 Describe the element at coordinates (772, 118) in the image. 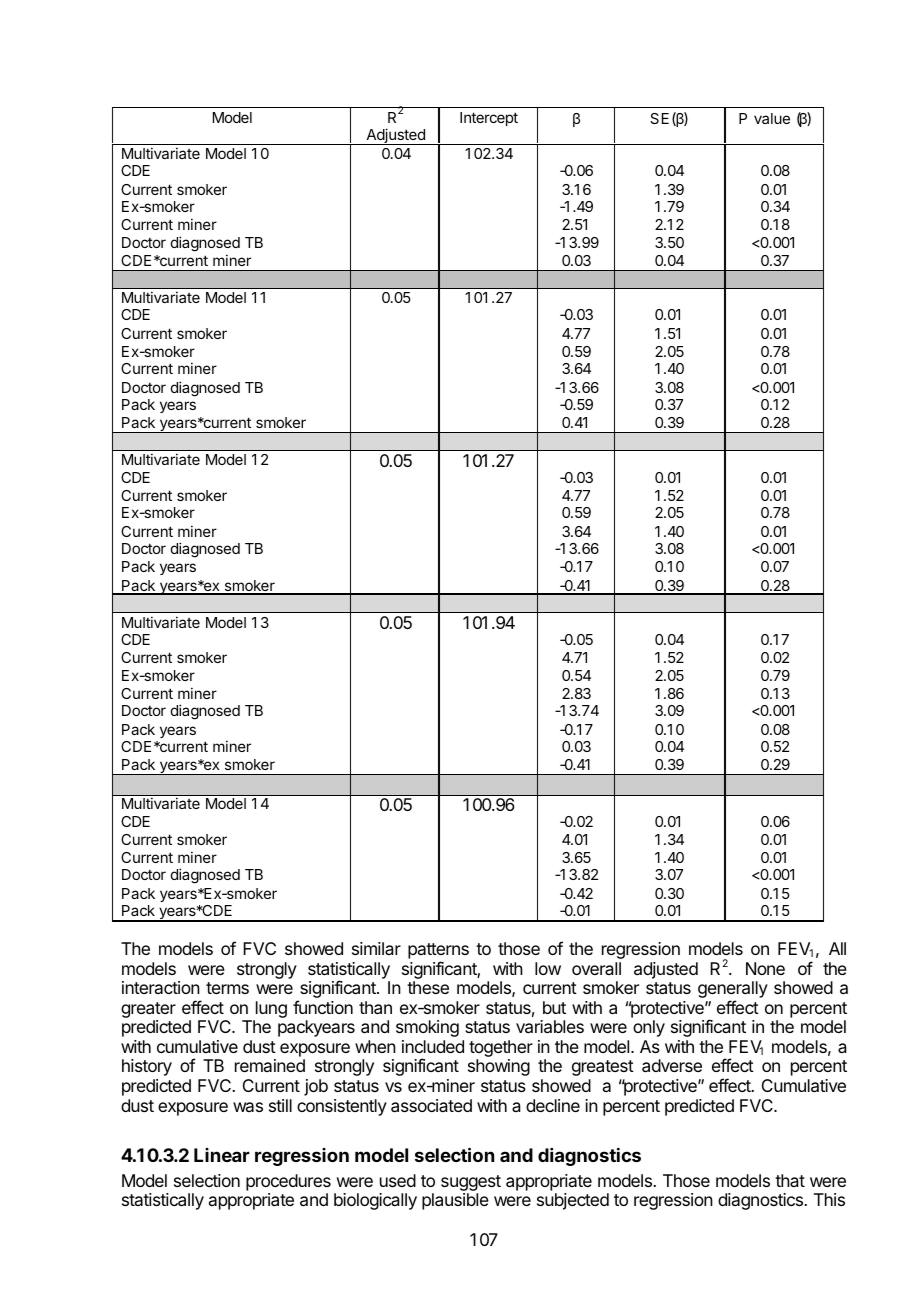

I see `value` at that location.
